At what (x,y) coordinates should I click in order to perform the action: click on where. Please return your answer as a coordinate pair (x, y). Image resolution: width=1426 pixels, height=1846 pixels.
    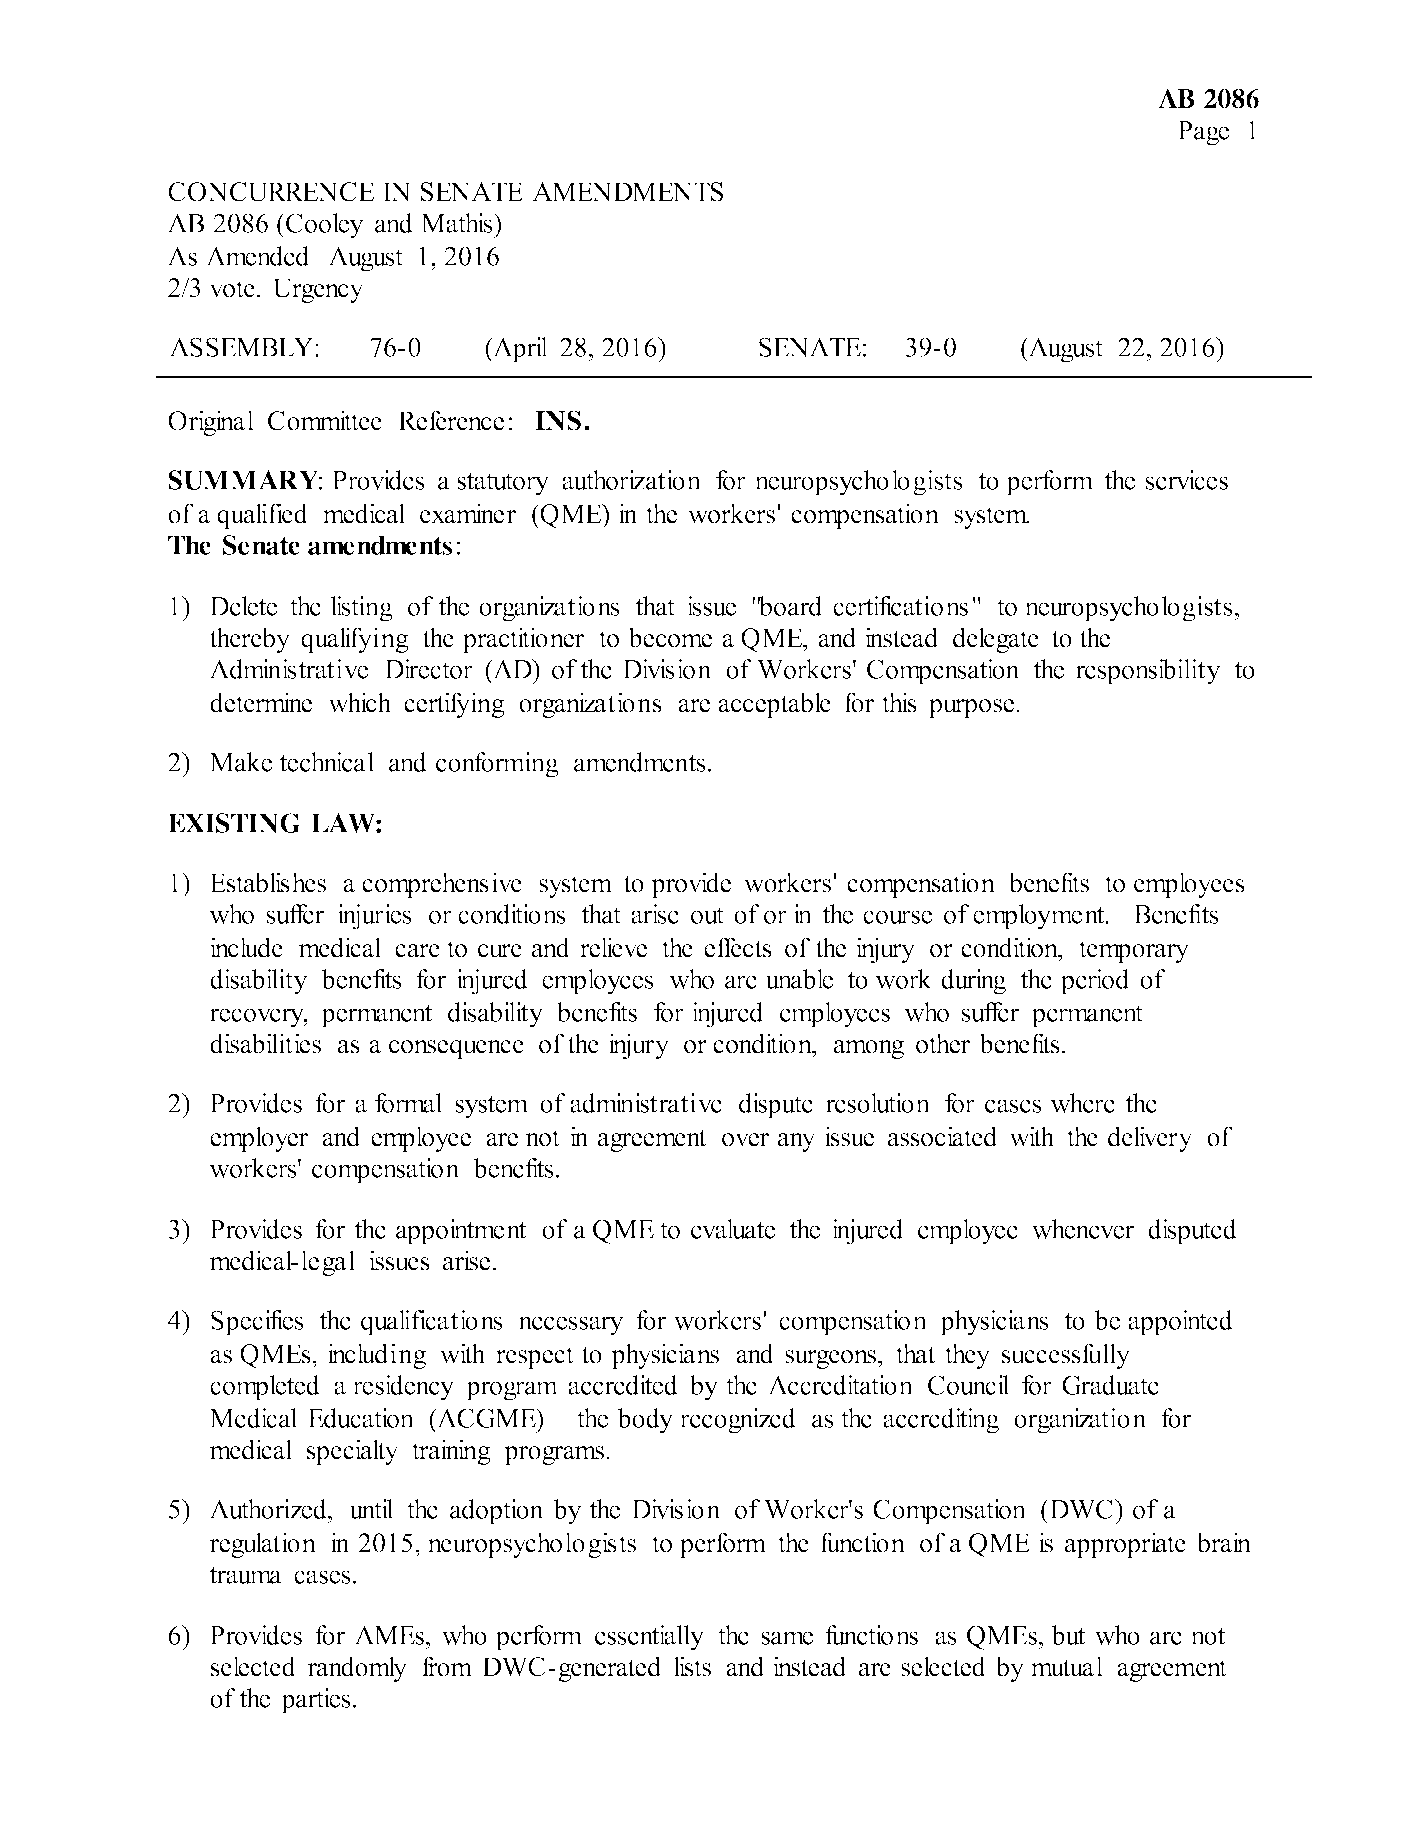
    Looking at the image, I should click on (1082, 1103).
